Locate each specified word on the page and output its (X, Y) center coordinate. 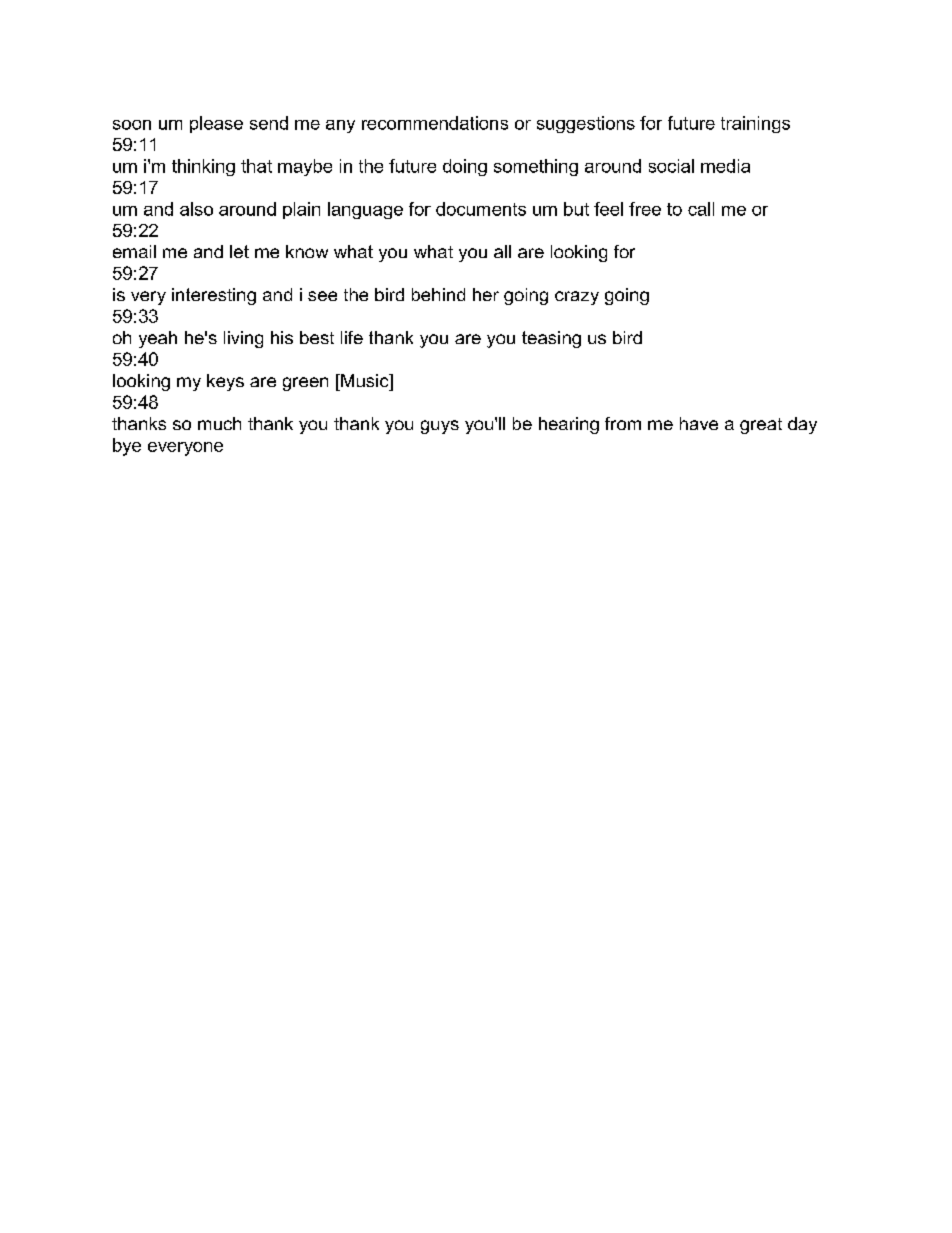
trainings (755, 124)
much (219, 423)
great (761, 426)
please (216, 124)
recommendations (435, 123)
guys (440, 427)
